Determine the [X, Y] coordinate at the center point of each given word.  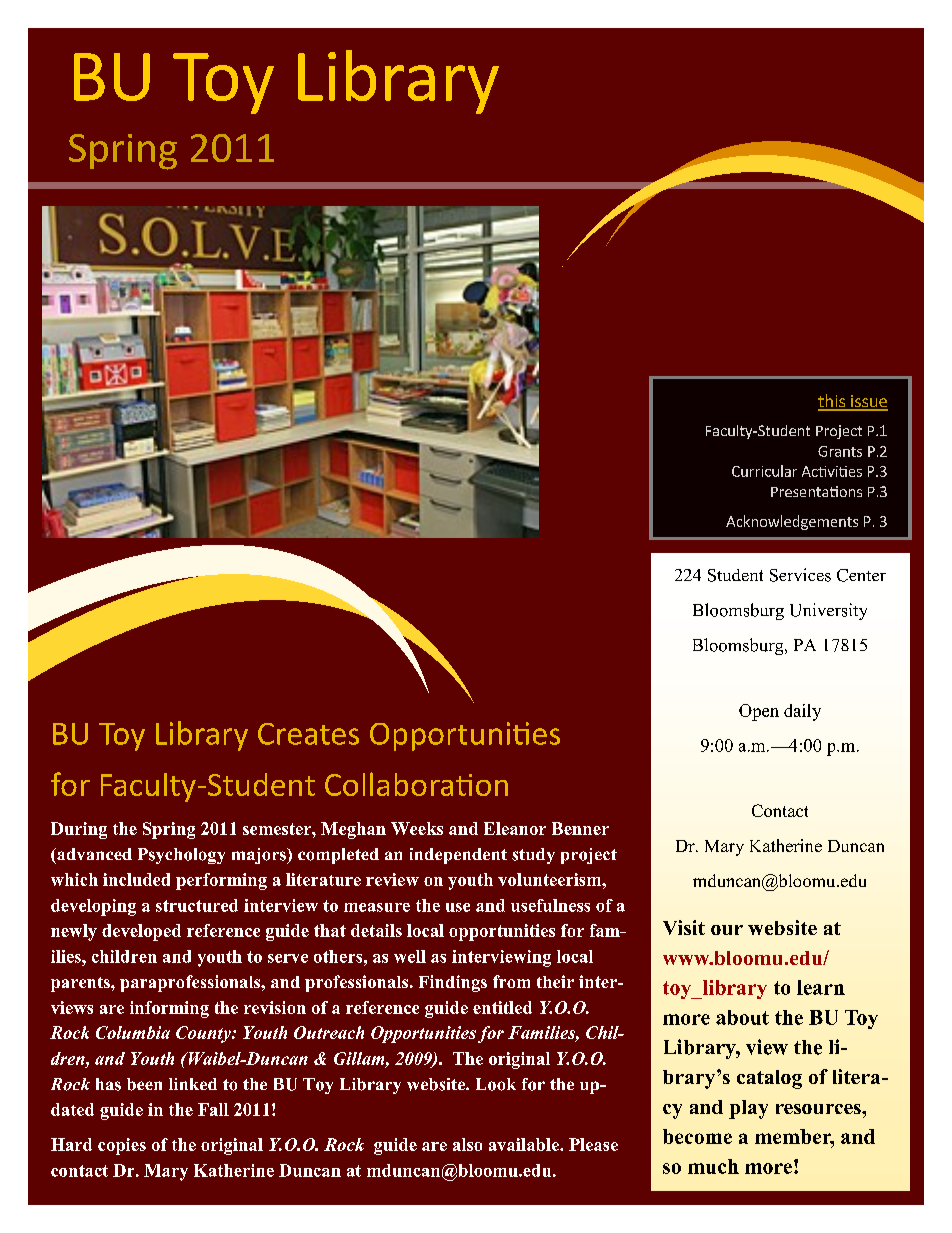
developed [141, 932]
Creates [308, 734]
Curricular [764, 471]
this [832, 402]
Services [800, 575]
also [467, 1144]
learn [821, 987]
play [748, 1109]
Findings [453, 983]
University [828, 611]
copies [122, 1146]
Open [759, 712]
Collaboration [416, 784]
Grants [840, 451]
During [79, 830]
